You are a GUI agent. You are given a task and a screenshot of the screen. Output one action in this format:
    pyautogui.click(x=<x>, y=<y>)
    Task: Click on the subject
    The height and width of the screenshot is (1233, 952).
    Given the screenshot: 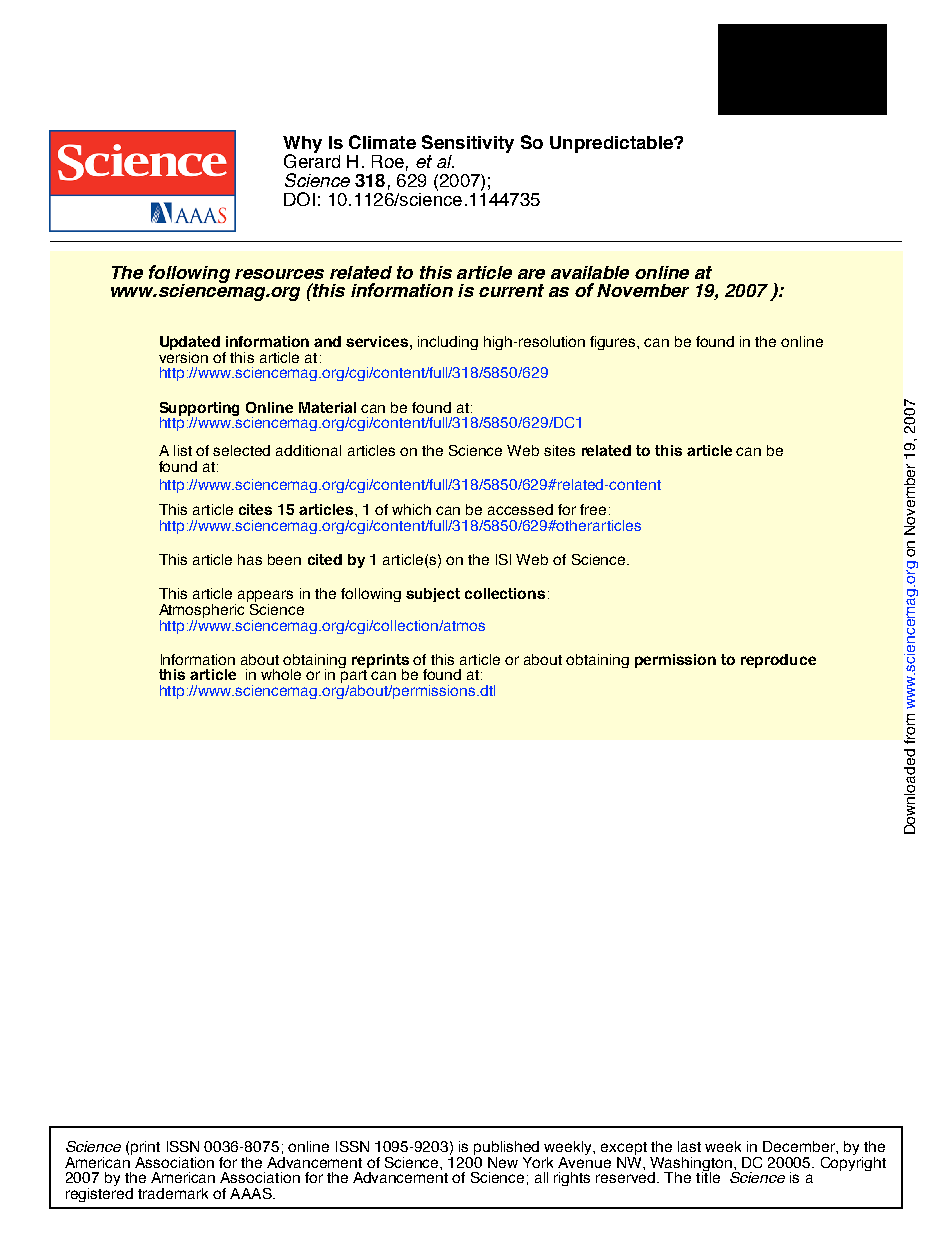 What is the action you would take?
    pyautogui.click(x=433, y=595)
